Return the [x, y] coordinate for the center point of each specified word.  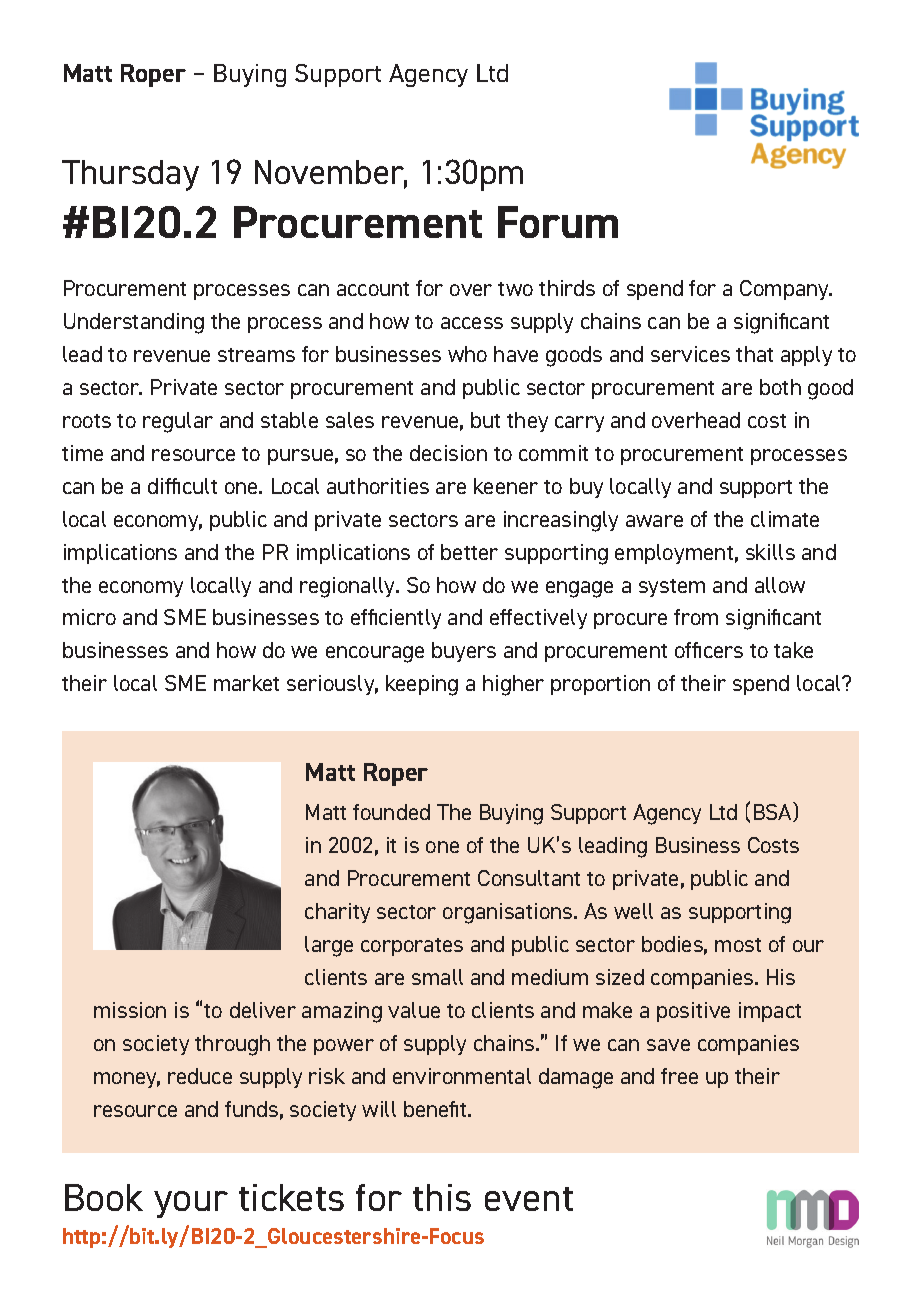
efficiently [396, 619]
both [780, 387]
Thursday [130, 175]
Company [786, 290]
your [191, 1204]
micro [89, 617]
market [246, 683]
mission [130, 1010]
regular [178, 422]
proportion [600, 685]
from [696, 617]
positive [693, 1012]
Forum [558, 222]
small [437, 977]
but [485, 420]
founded [391, 812]
